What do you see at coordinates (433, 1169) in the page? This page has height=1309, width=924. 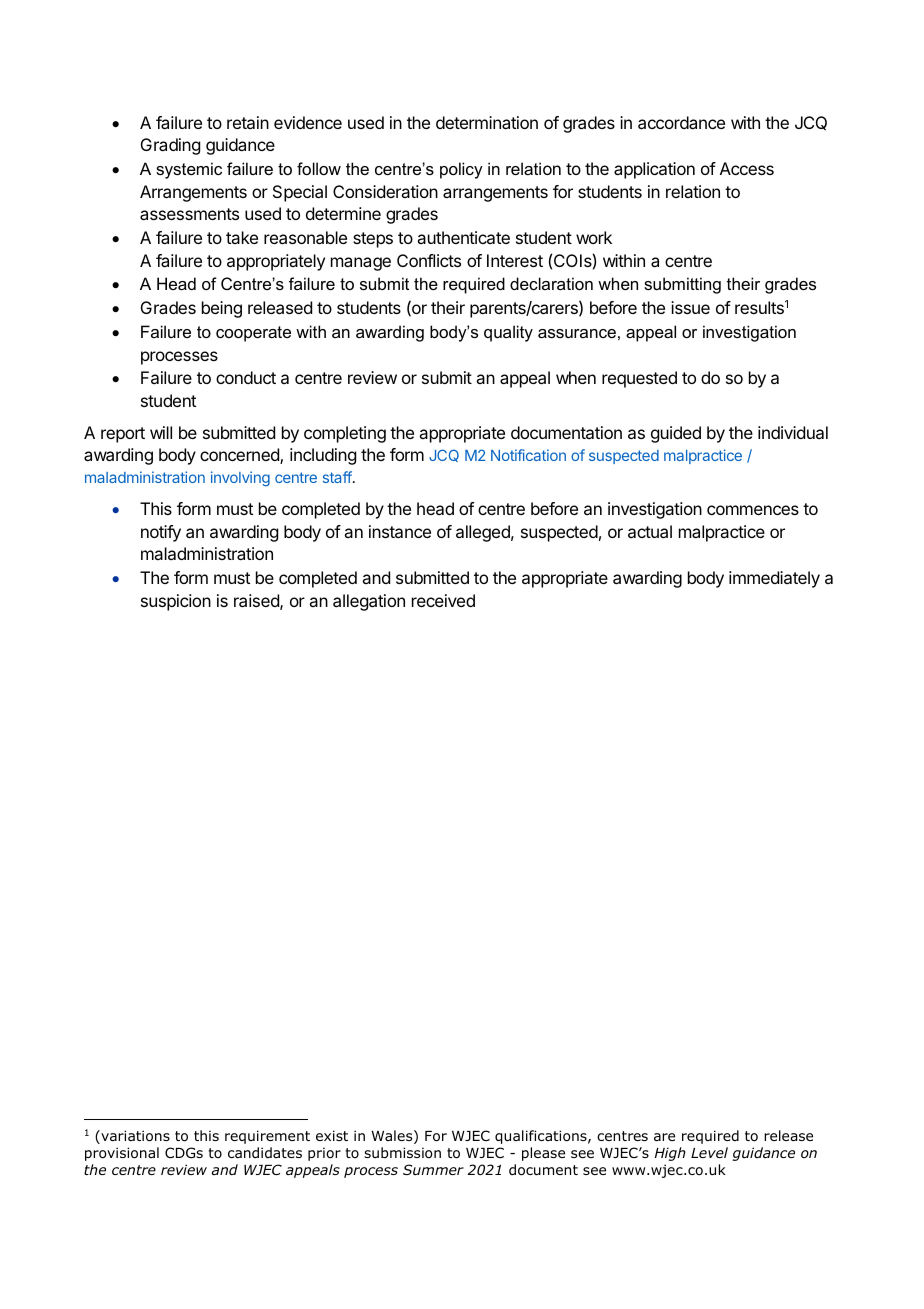 I see `Summer` at bounding box center [433, 1169].
